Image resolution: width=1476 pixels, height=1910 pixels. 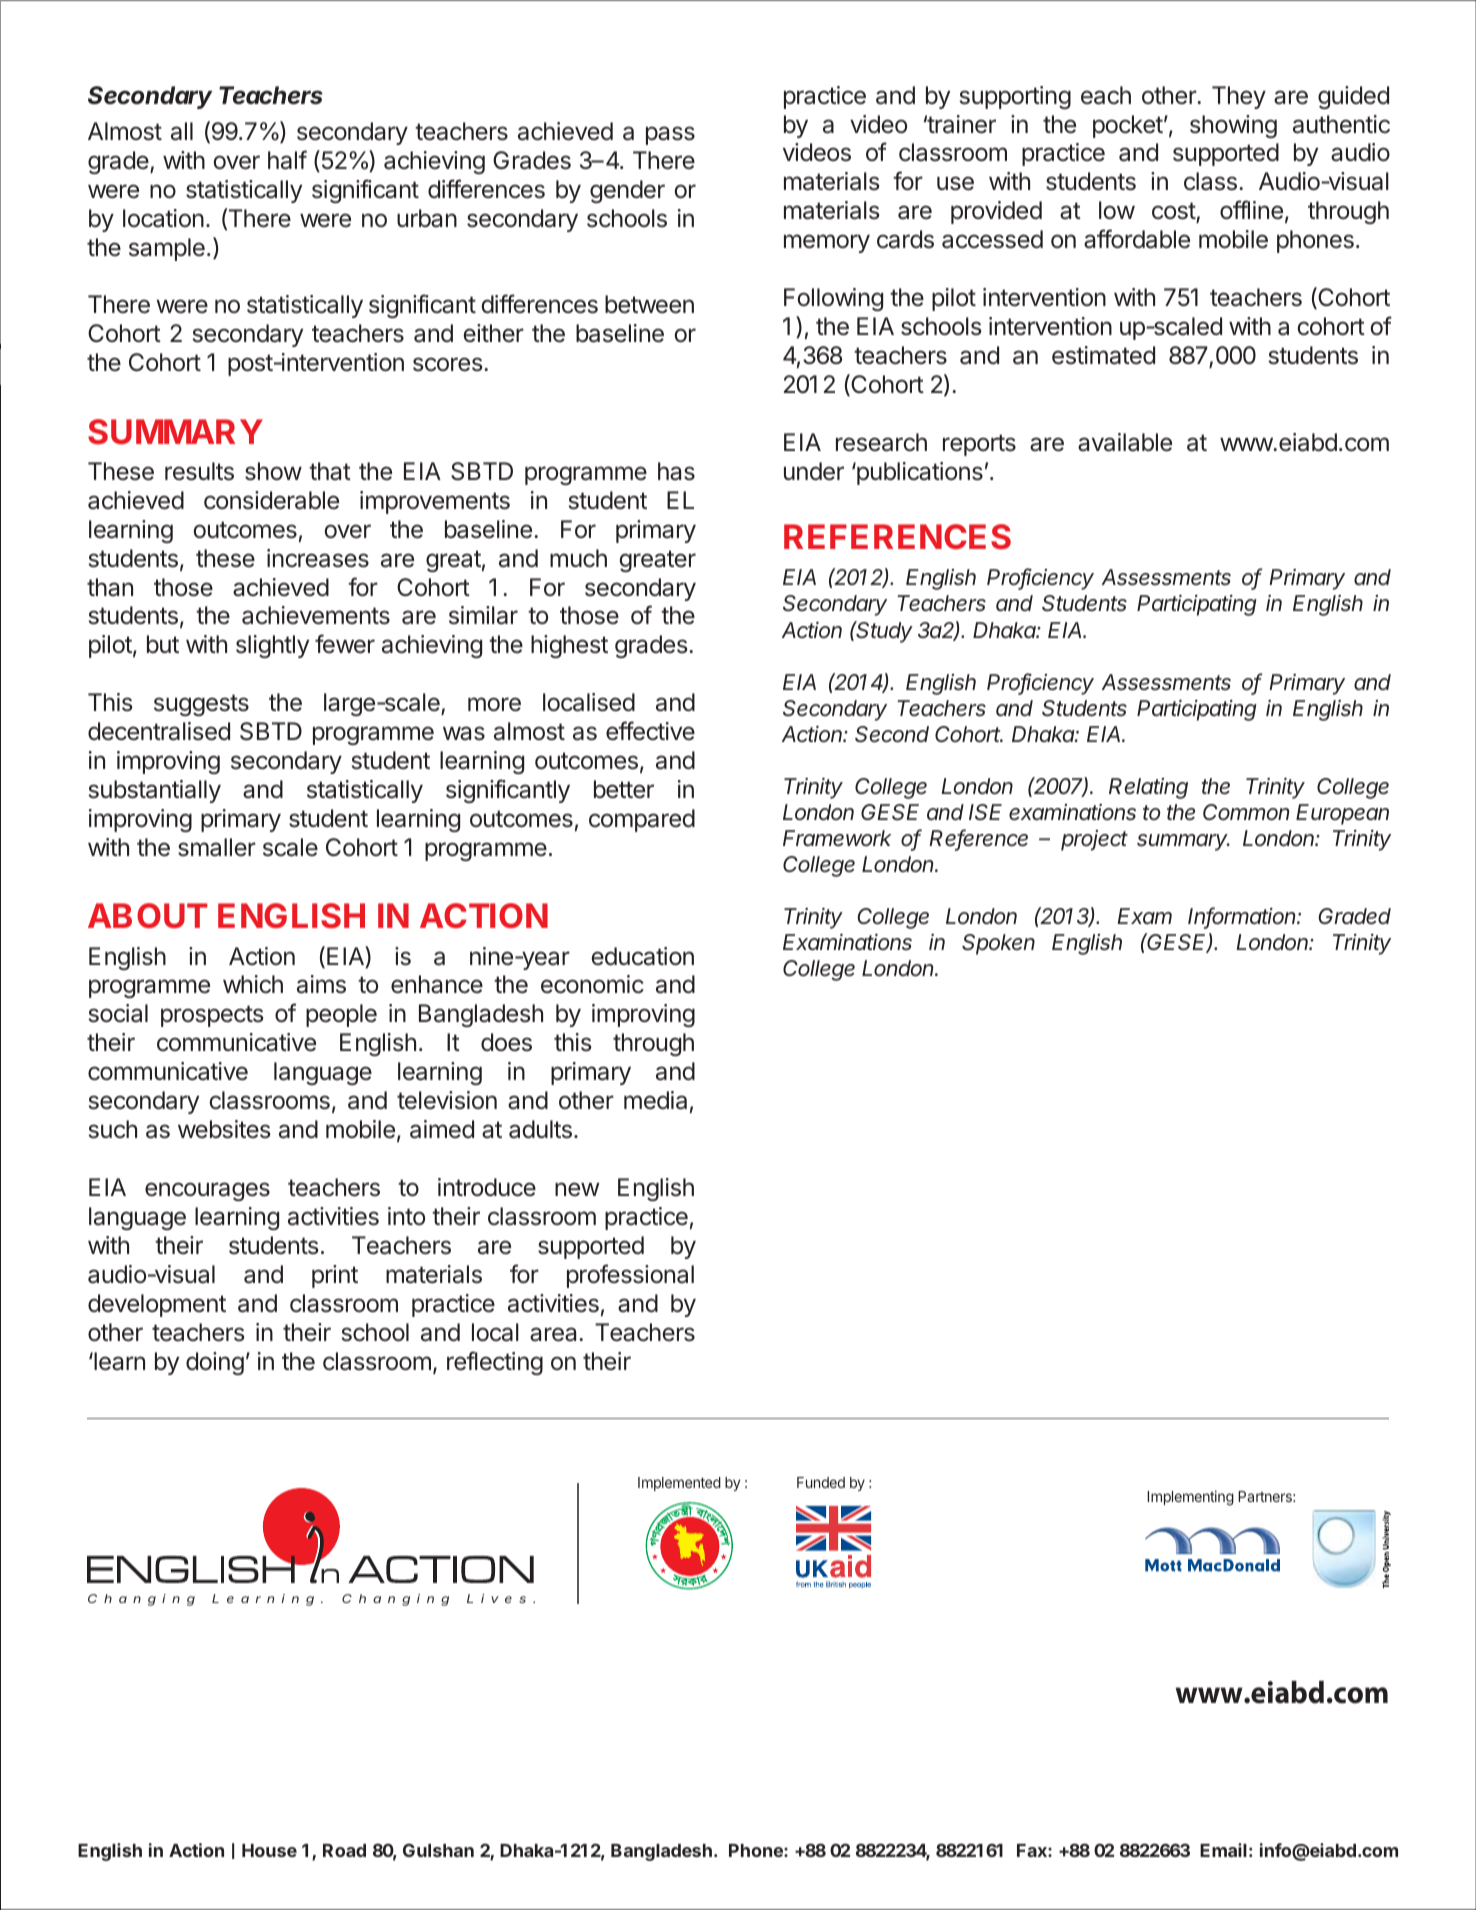 What do you see at coordinates (1223, 1850) in the screenshot?
I see `Email` at bounding box center [1223, 1850].
